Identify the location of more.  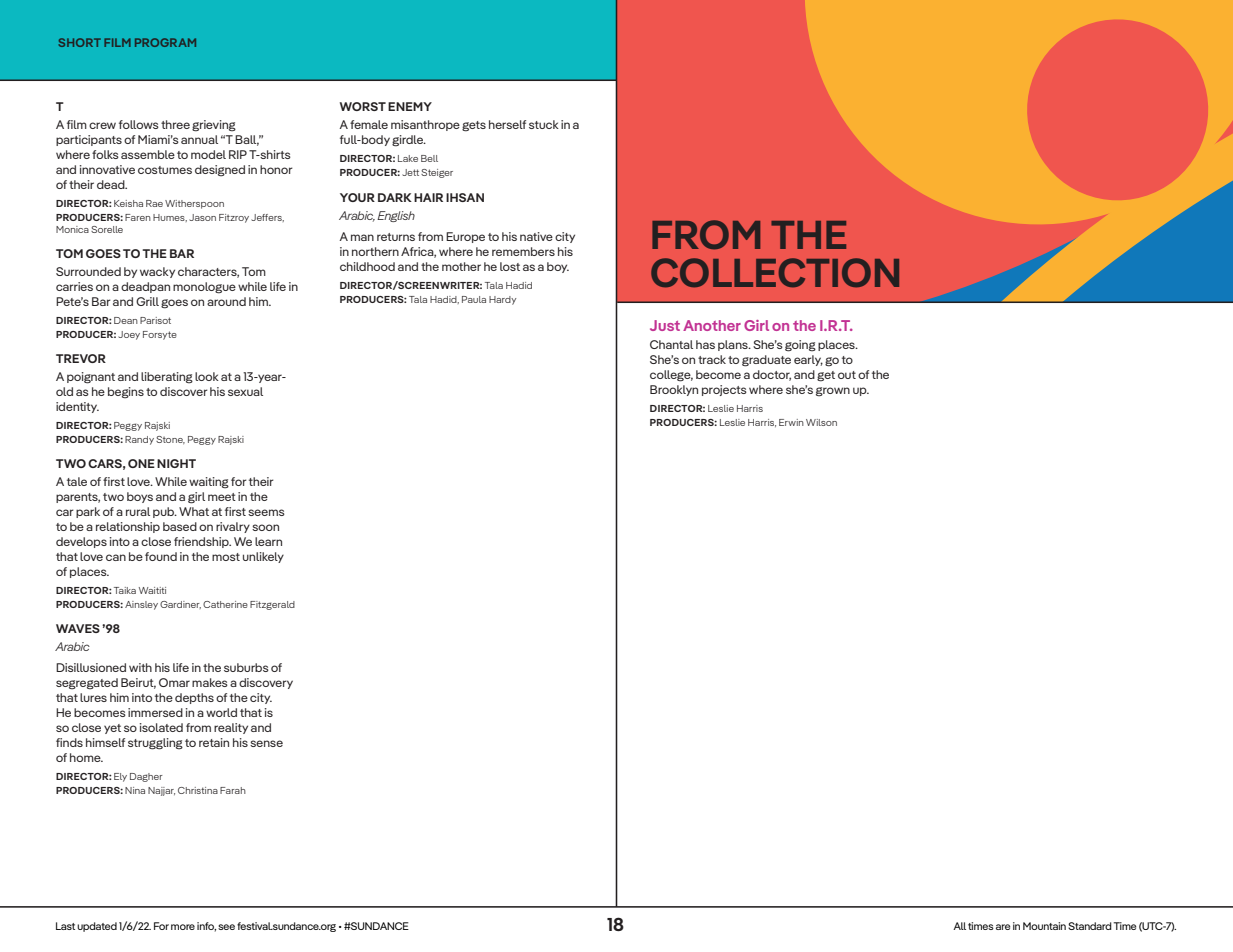
(183, 927).
